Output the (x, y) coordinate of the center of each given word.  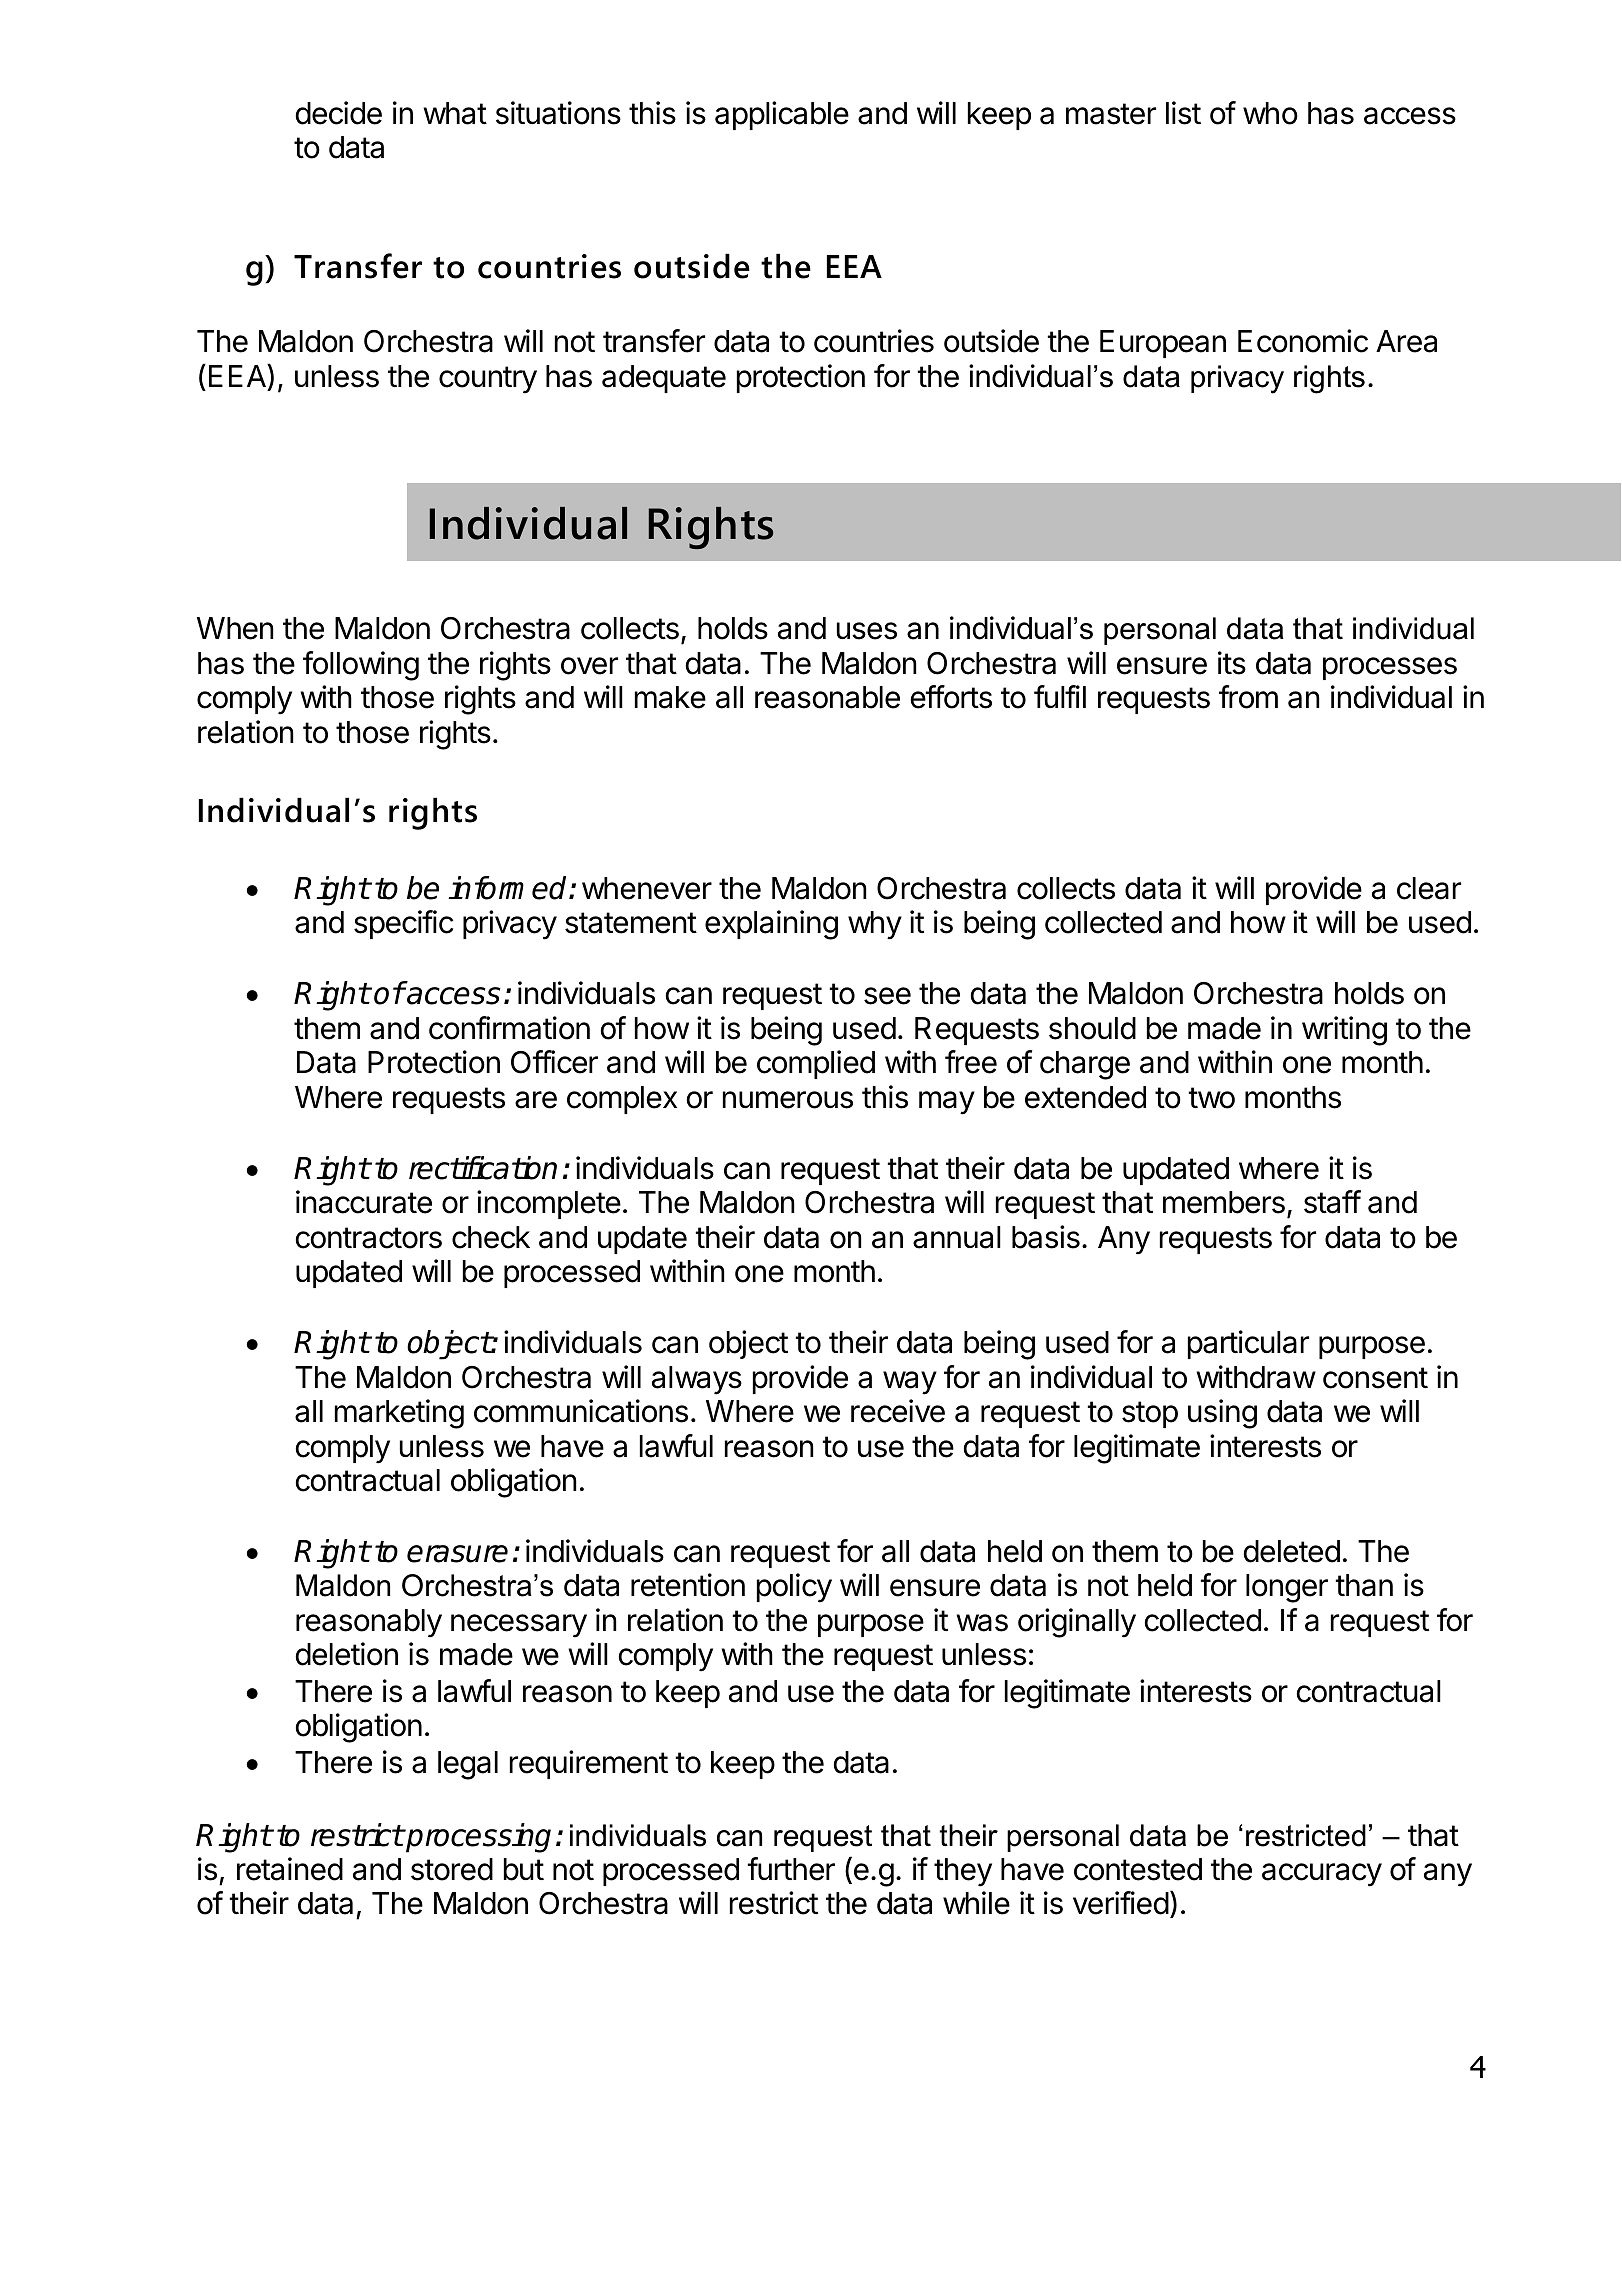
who (1270, 113)
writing (1344, 1031)
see (887, 996)
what (455, 113)
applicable (782, 115)
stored (452, 1869)
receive (898, 1411)
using (1222, 1414)
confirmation (509, 1028)
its (1232, 663)
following (361, 666)
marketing (399, 1414)
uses (867, 631)
